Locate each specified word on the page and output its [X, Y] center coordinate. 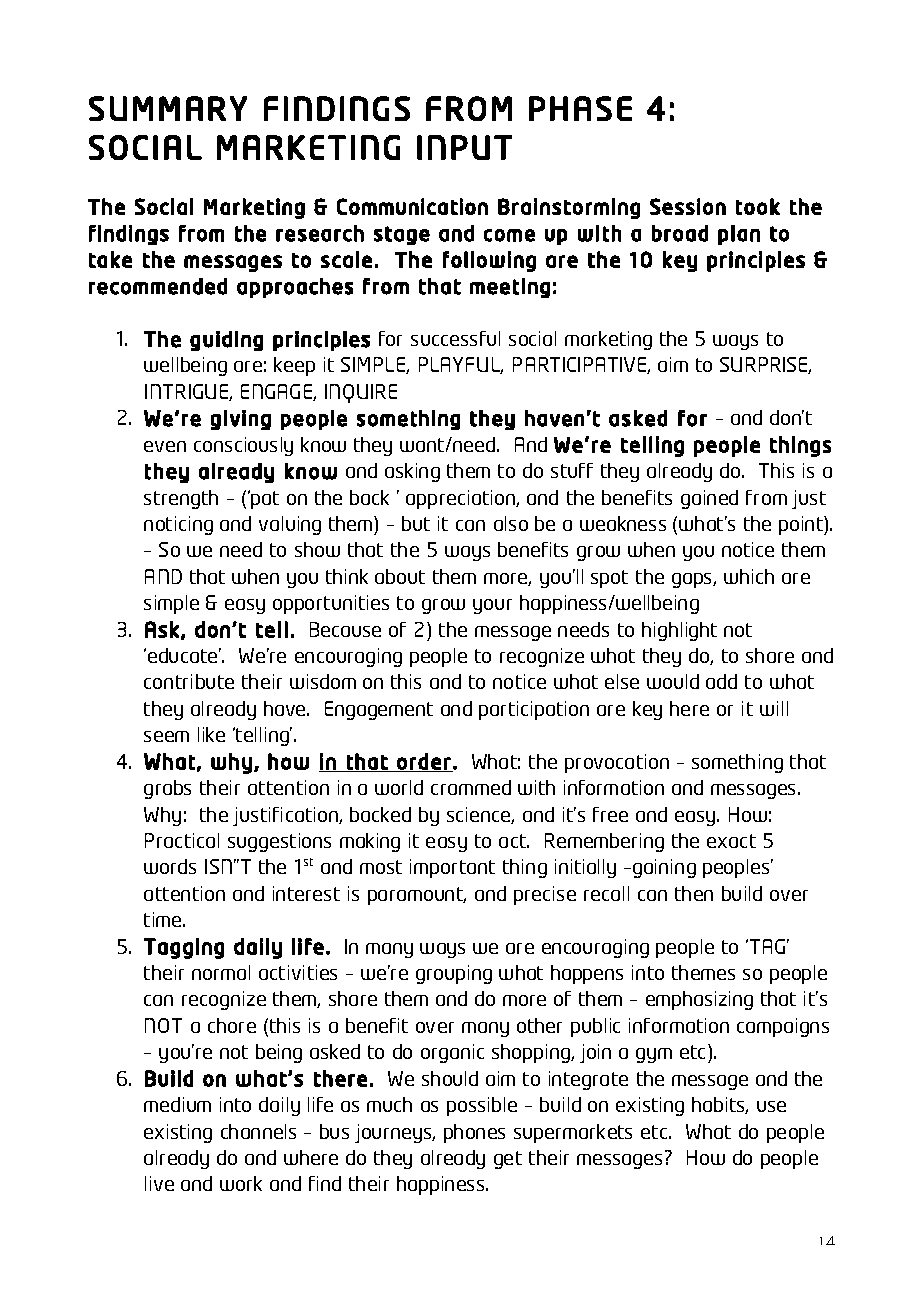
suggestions [279, 842]
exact [731, 841]
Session [688, 206]
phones [474, 1133]
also [511, 523]
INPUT [464, 147]
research [320, 233]
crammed [471, 787]
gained [709, 499]
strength [181, 499]
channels [258, 1131]
